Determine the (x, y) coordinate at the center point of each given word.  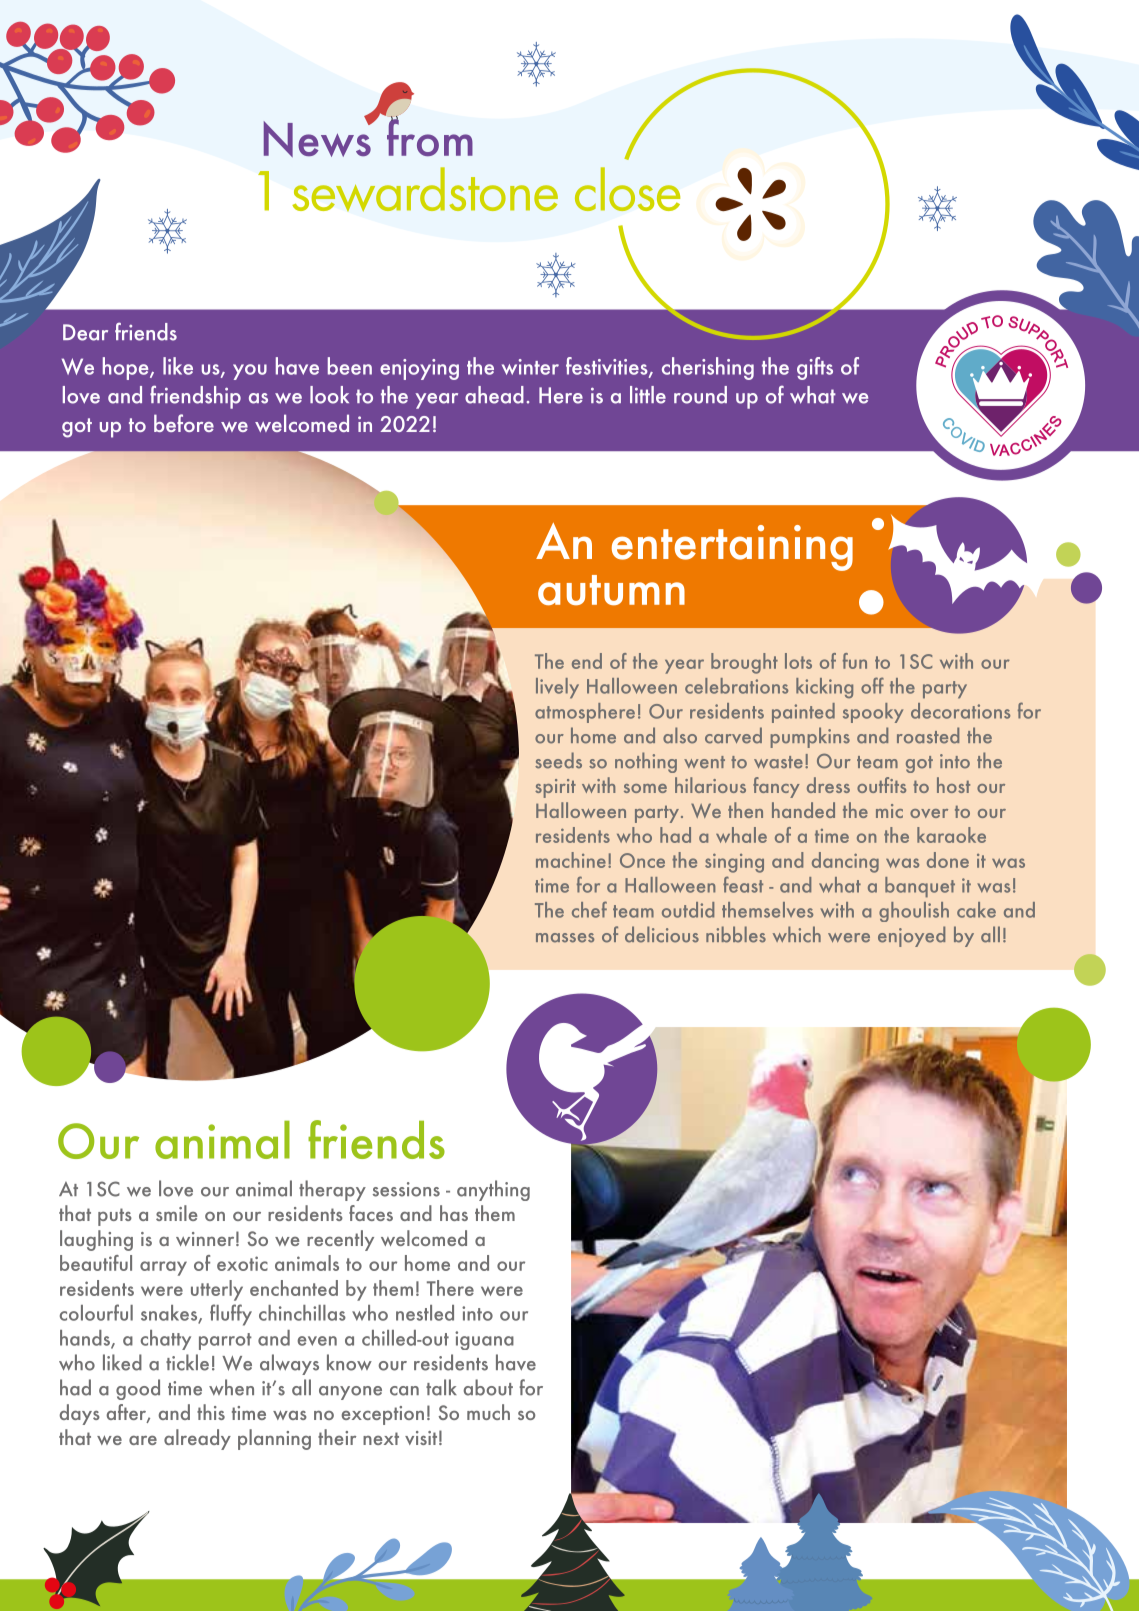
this (211, 1412)
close (627, 189)
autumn (611, 590)
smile (177, 1213)
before (184, 423)
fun (855, 661)
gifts (815, 368)
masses (565, 938)
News (318, 137)
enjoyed (911, 936)
